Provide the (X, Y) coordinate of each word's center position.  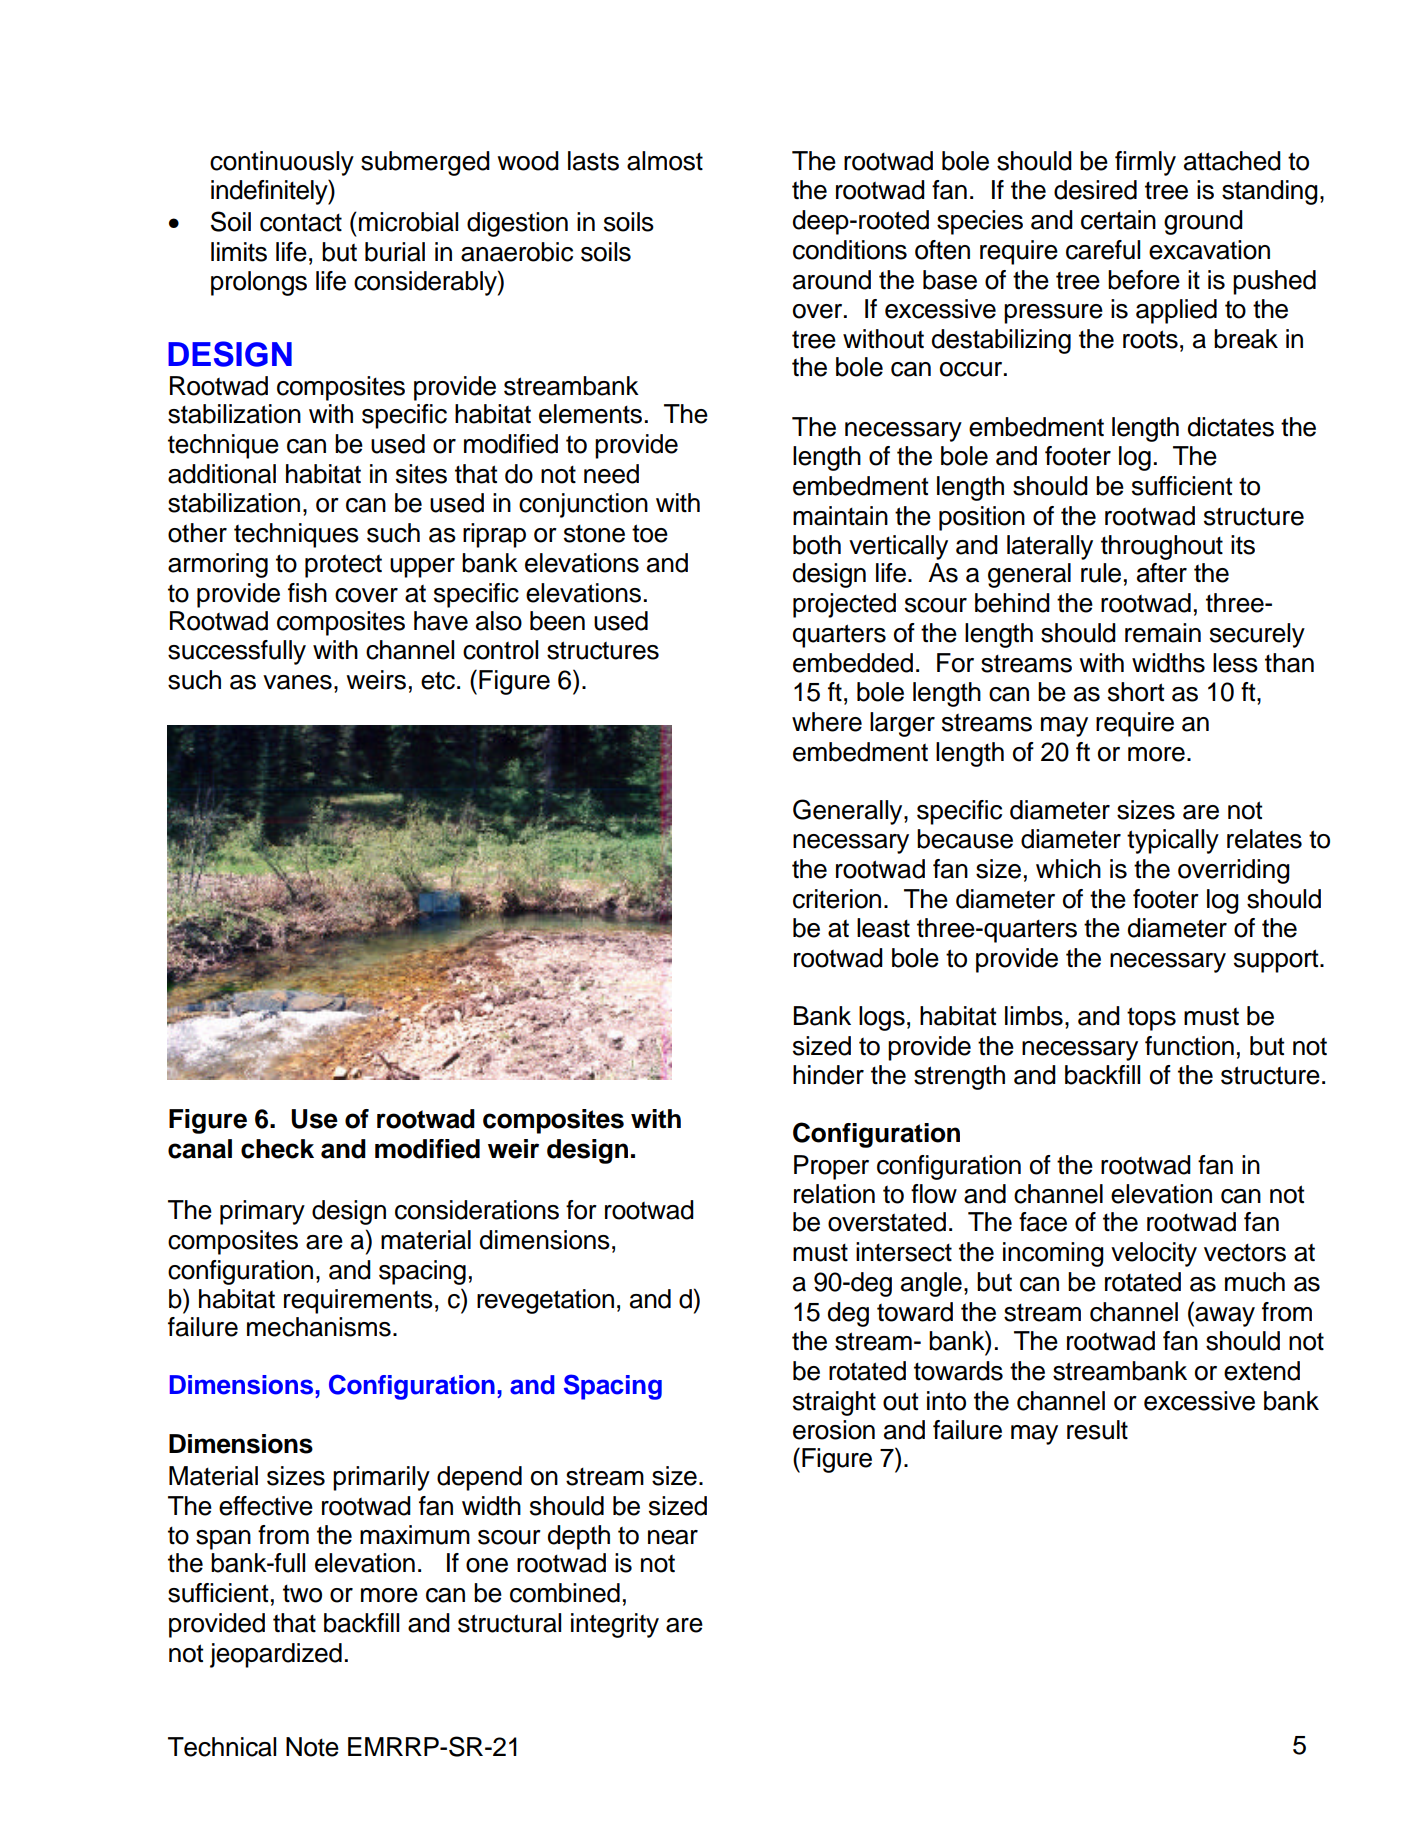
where (827, 722)
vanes (297, 682)
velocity (1154, 1254)
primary (262, 1212)
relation (834, 1194)
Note (312, 1747)
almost (665, 161)
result (1097, 1430)
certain (1118, 220)
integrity (615, 1625)
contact (301, 223)
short (1136, 692)
